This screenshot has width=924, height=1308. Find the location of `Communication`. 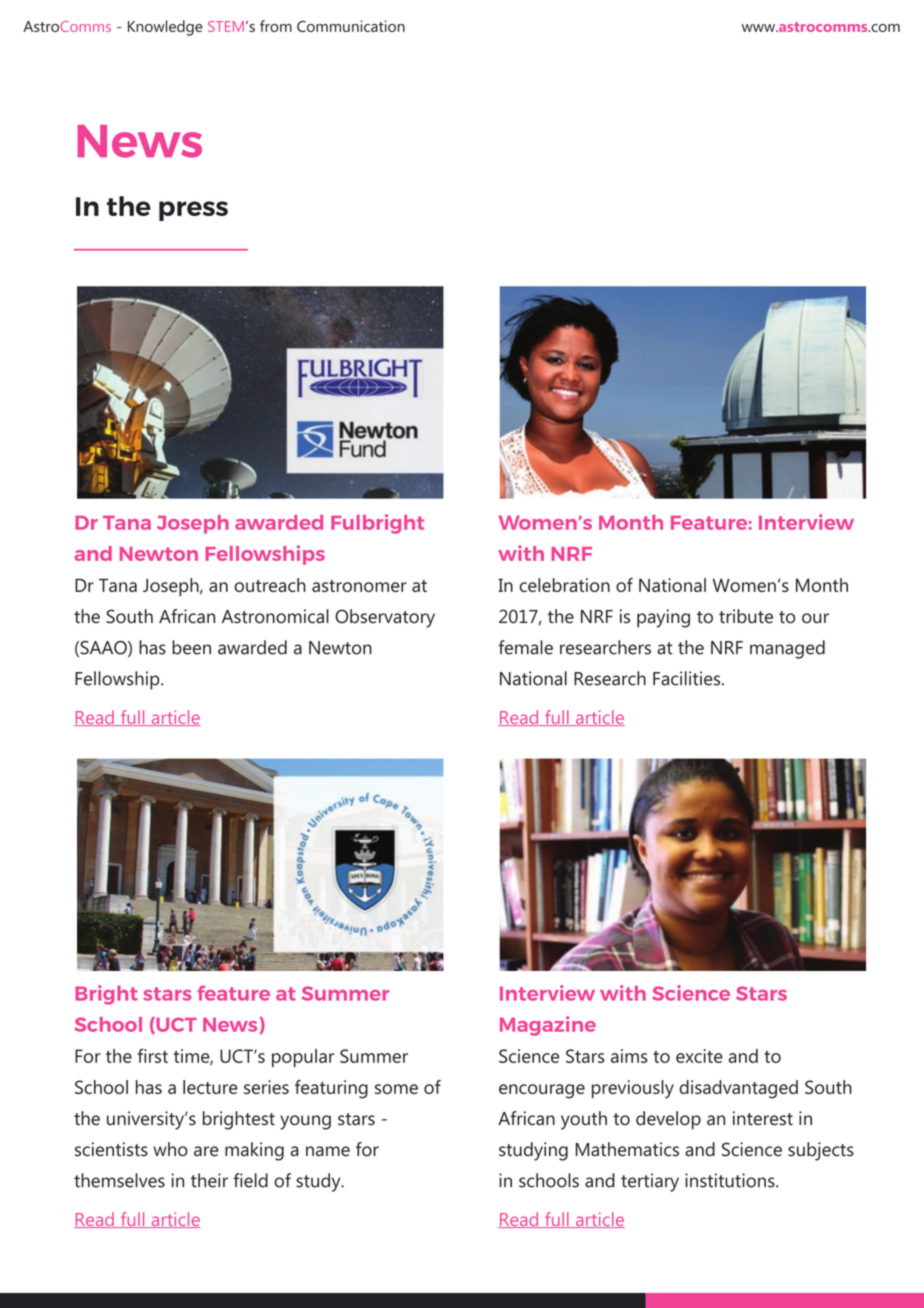

Communication is located at coordinates (351, 26).
